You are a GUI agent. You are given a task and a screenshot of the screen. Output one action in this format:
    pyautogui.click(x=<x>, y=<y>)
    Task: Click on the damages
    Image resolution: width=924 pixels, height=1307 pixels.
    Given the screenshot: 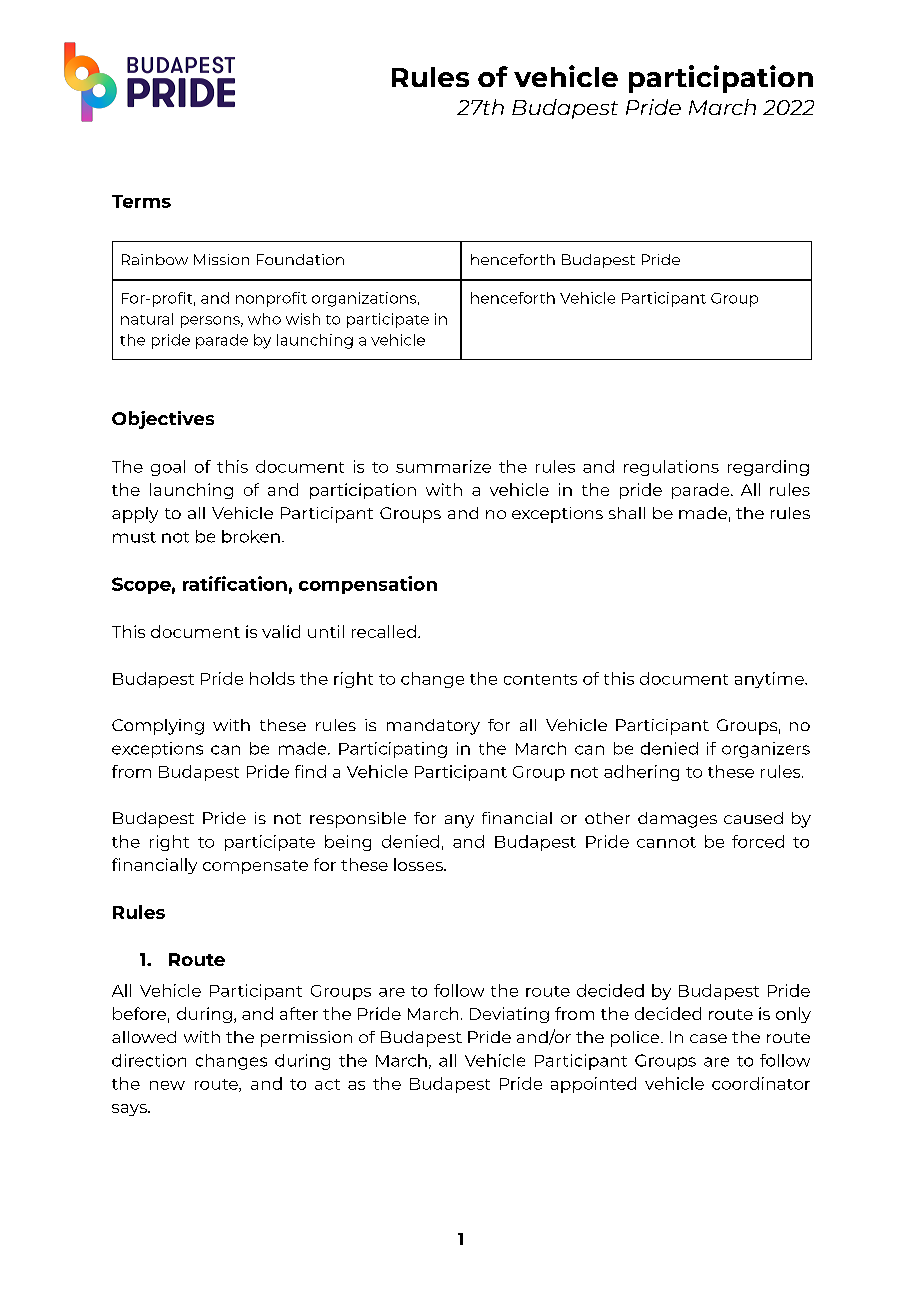 What is the action you would take?
    pyautogui.click(x=677, y=820)
